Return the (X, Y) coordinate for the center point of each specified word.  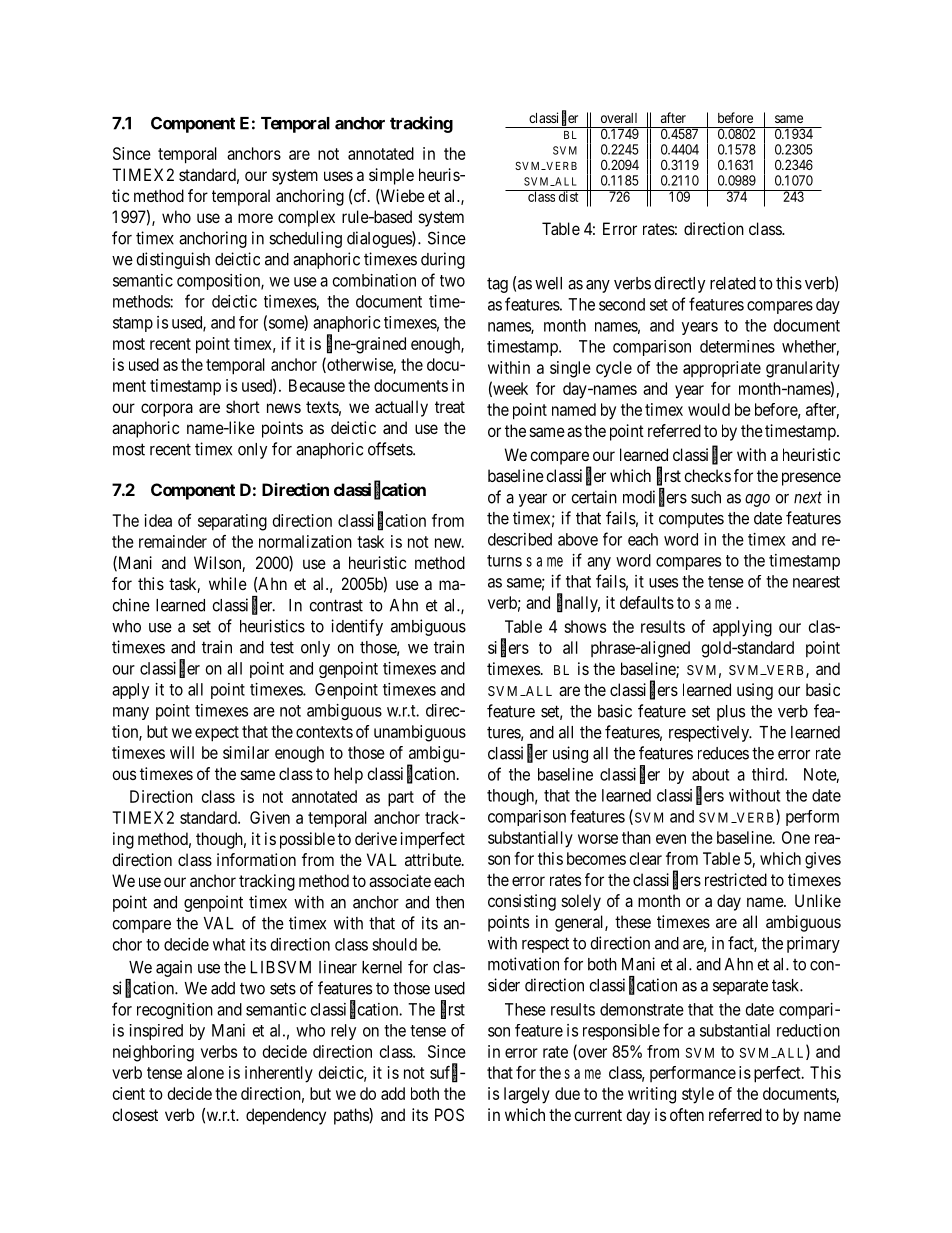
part (401, 799)
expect (217, 734)
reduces (723, 753)
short (243, 406)
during (443, 260)
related (733, 283)
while (228, 583)
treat (450, 407)
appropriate (722, 369)
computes (691, 520)
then (450, 902)
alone (205, 1072)
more (255, 218)
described (520, 539)
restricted (736, 879)
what (229, 944)
